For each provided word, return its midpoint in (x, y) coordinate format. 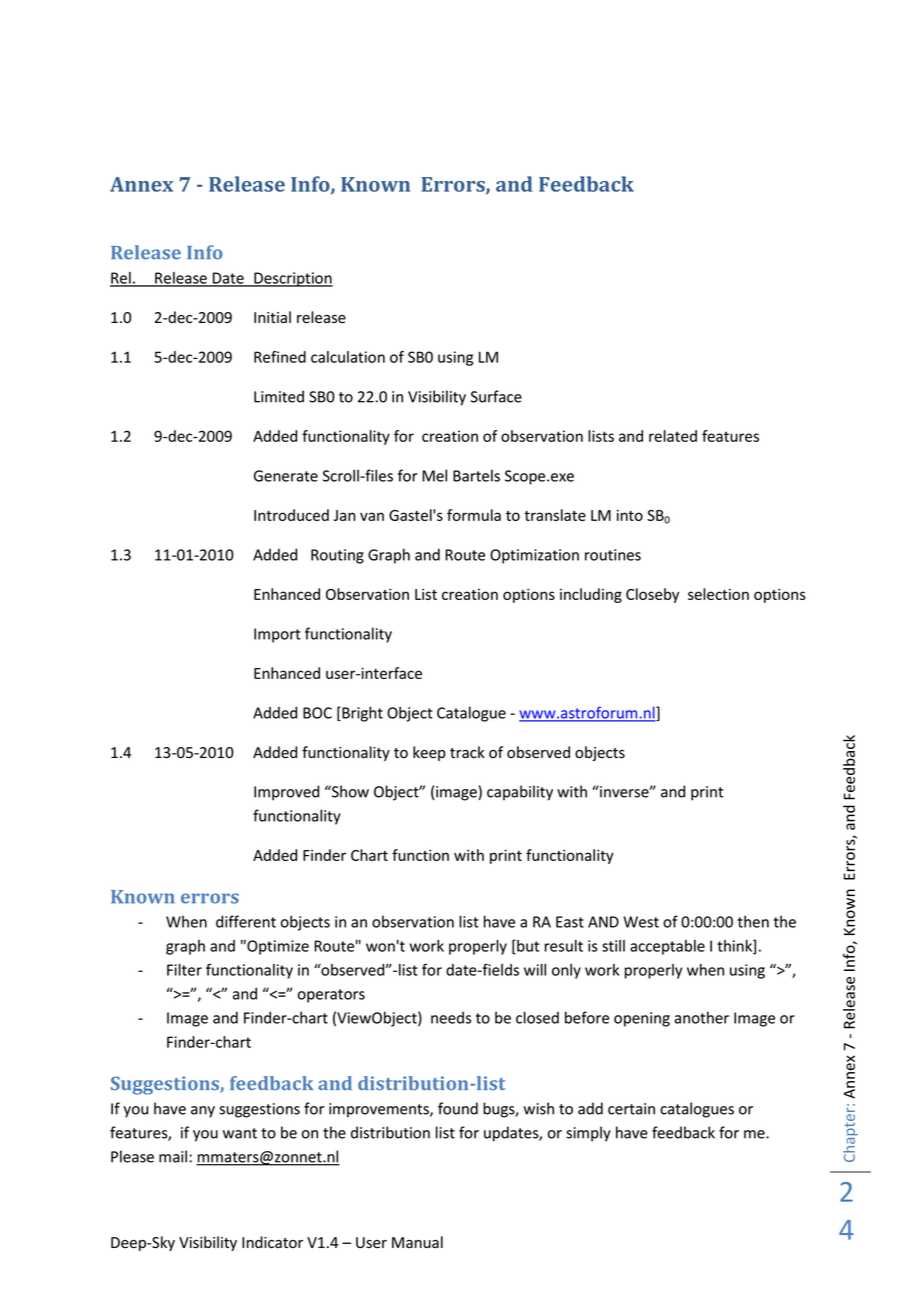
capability (520, 793)
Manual (417, 1242)
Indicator (272, 1242)
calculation (348, 357)
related (673, 436)
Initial (272, 317)
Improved (286, 793)
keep (429, 753)
